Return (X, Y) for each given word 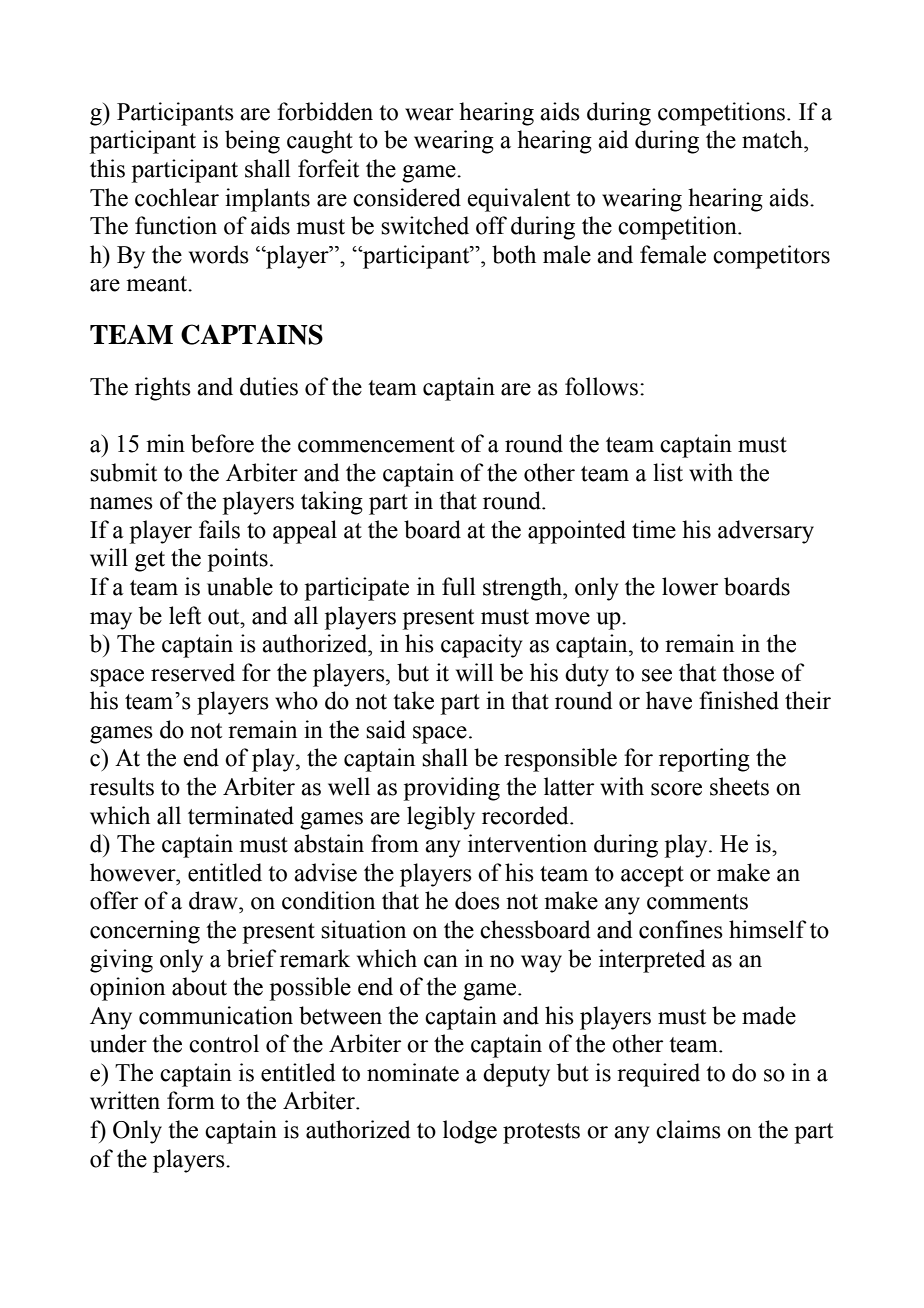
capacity (482, 646)
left (185, 615)
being (252, 142)
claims (688, 1129)
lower (690, 586)
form (191, 1100)
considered (407, 197)
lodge (470, 1132)
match (773, 139)
